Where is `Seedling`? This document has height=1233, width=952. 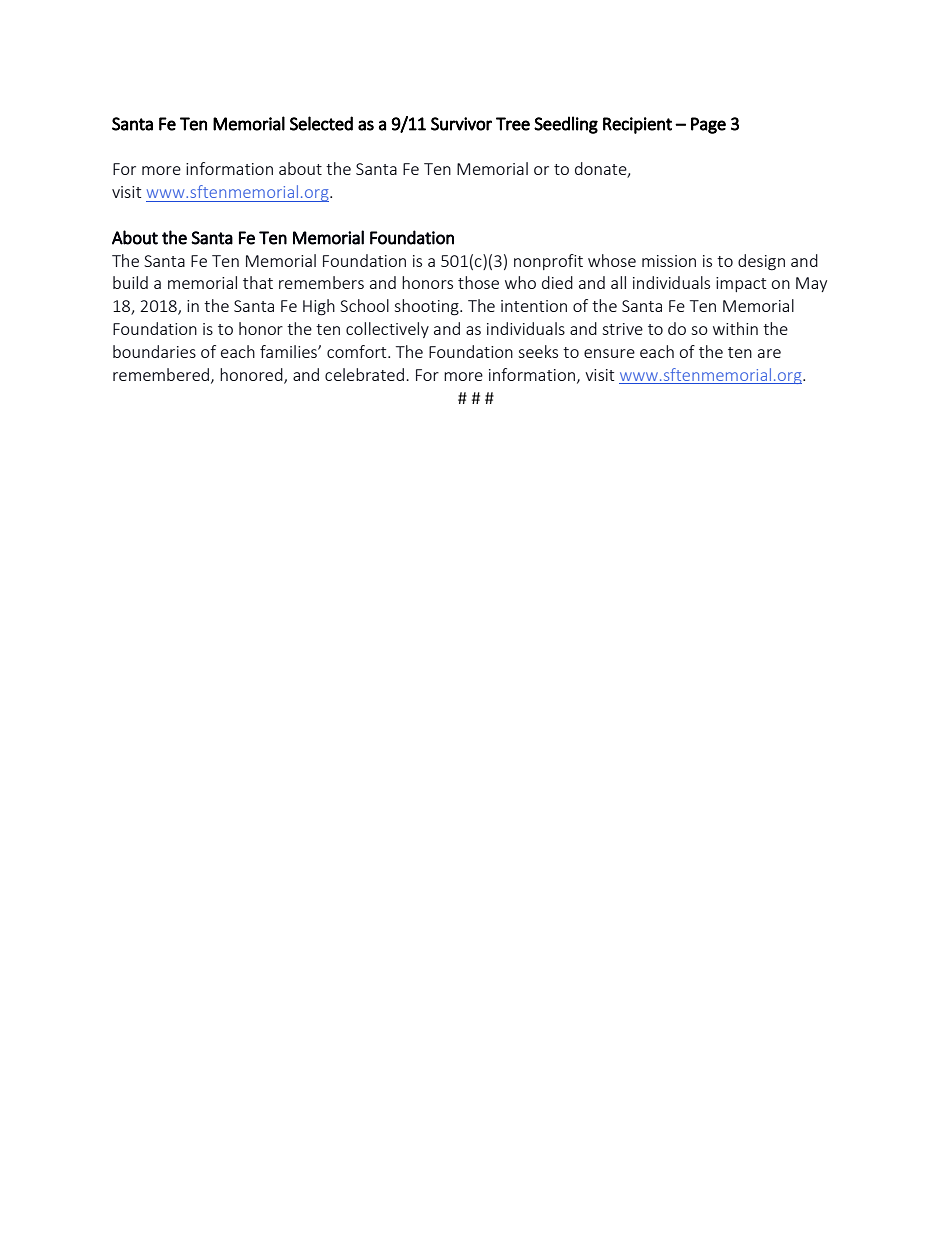
Seedling is located at coordinates (566, 125).
